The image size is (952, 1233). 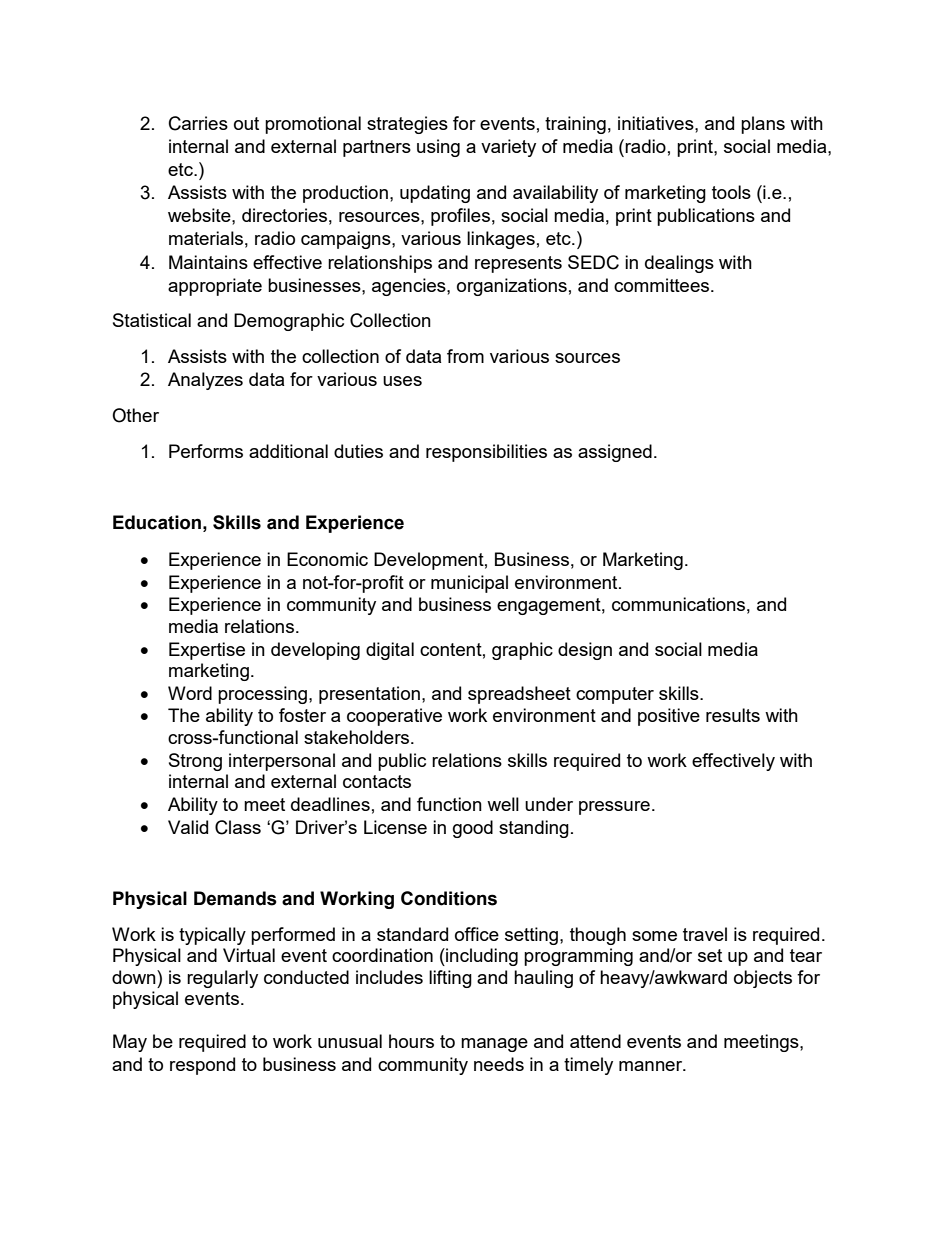 I want to click on respond, so click(x=202, y=1066).
